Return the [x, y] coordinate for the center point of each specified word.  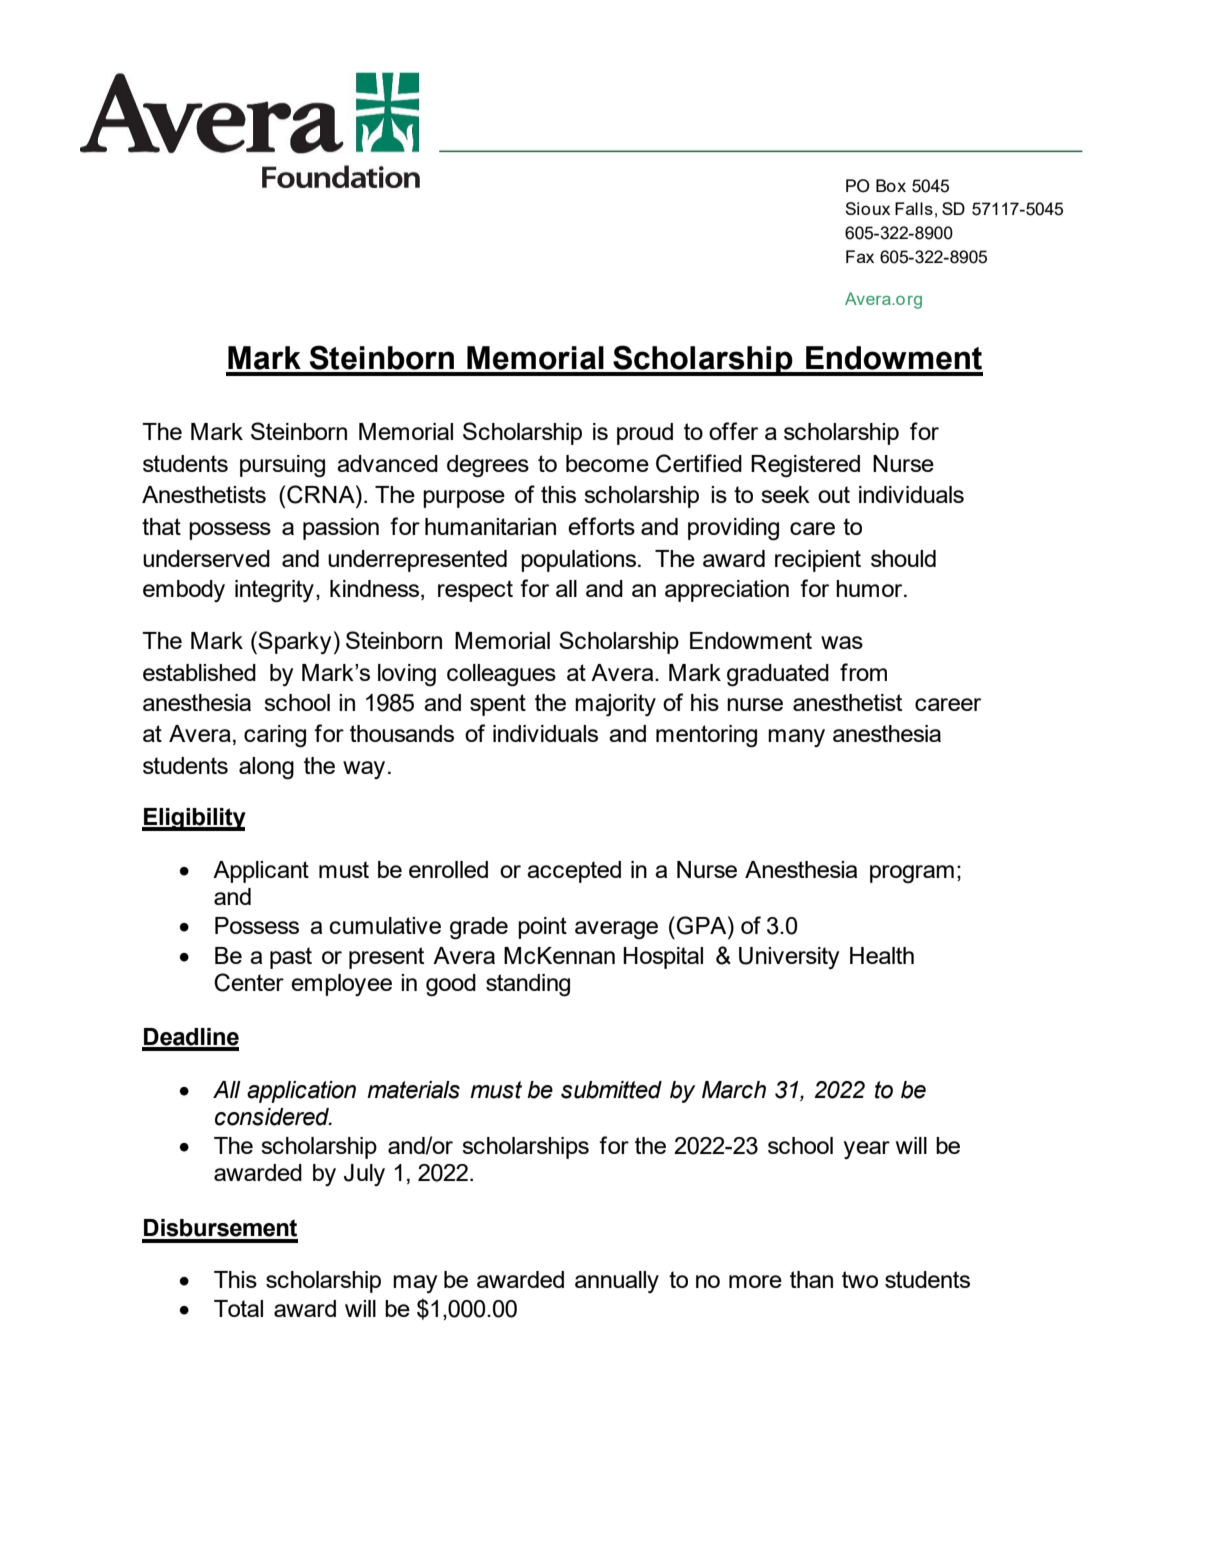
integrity [274, 591]
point [542, 928]
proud [645, 434]
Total [238, 1308]
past [291, 958]
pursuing [282, 466]
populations [578, 561]
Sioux [867, 208]
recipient [818, 561]
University [789, 958]
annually [617, 1282]
